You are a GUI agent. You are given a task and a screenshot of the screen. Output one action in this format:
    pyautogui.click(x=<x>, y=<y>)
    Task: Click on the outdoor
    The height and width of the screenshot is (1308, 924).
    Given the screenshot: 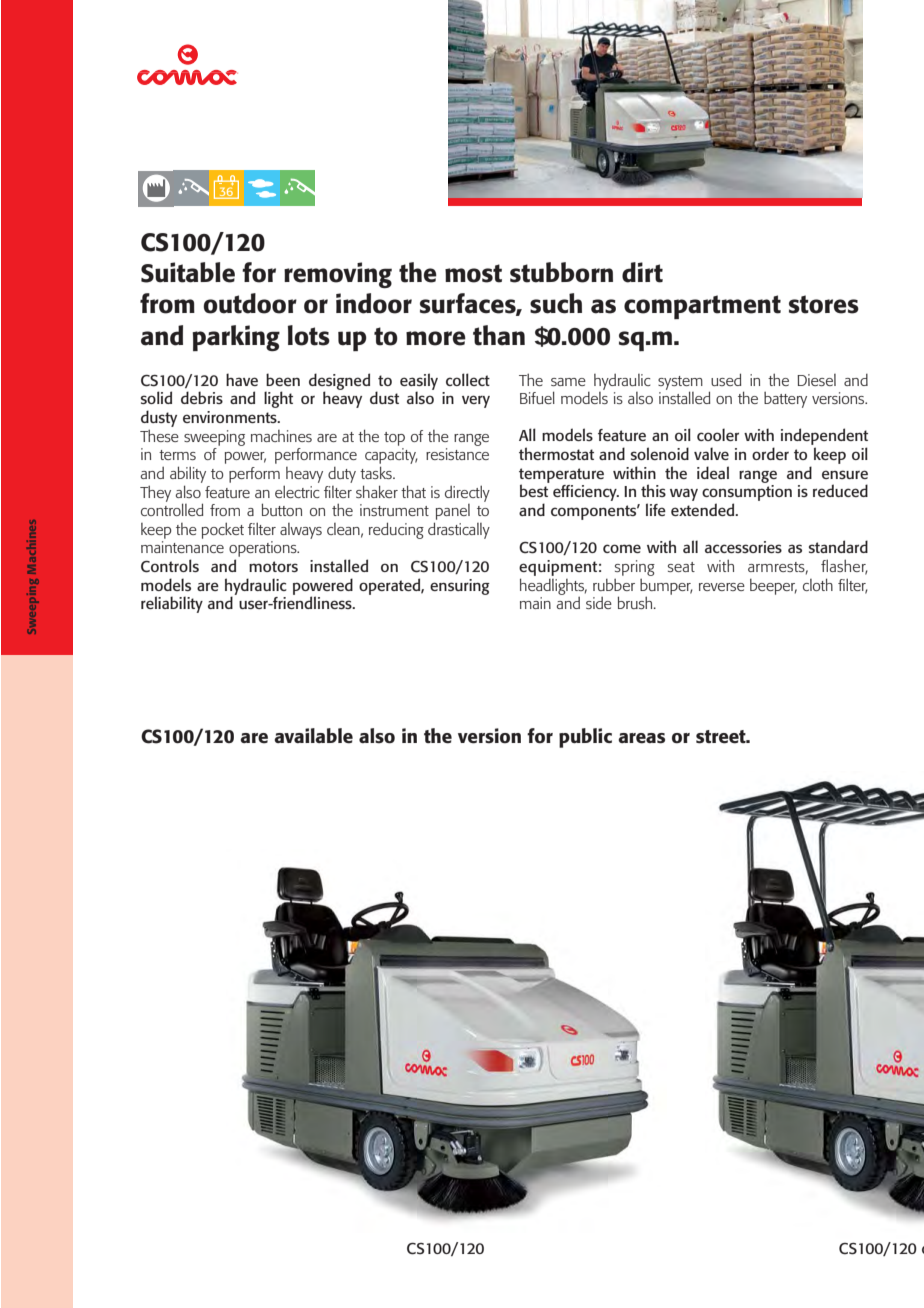 What is the action you would take?
    pyautogui.click(x=250, y=303)
